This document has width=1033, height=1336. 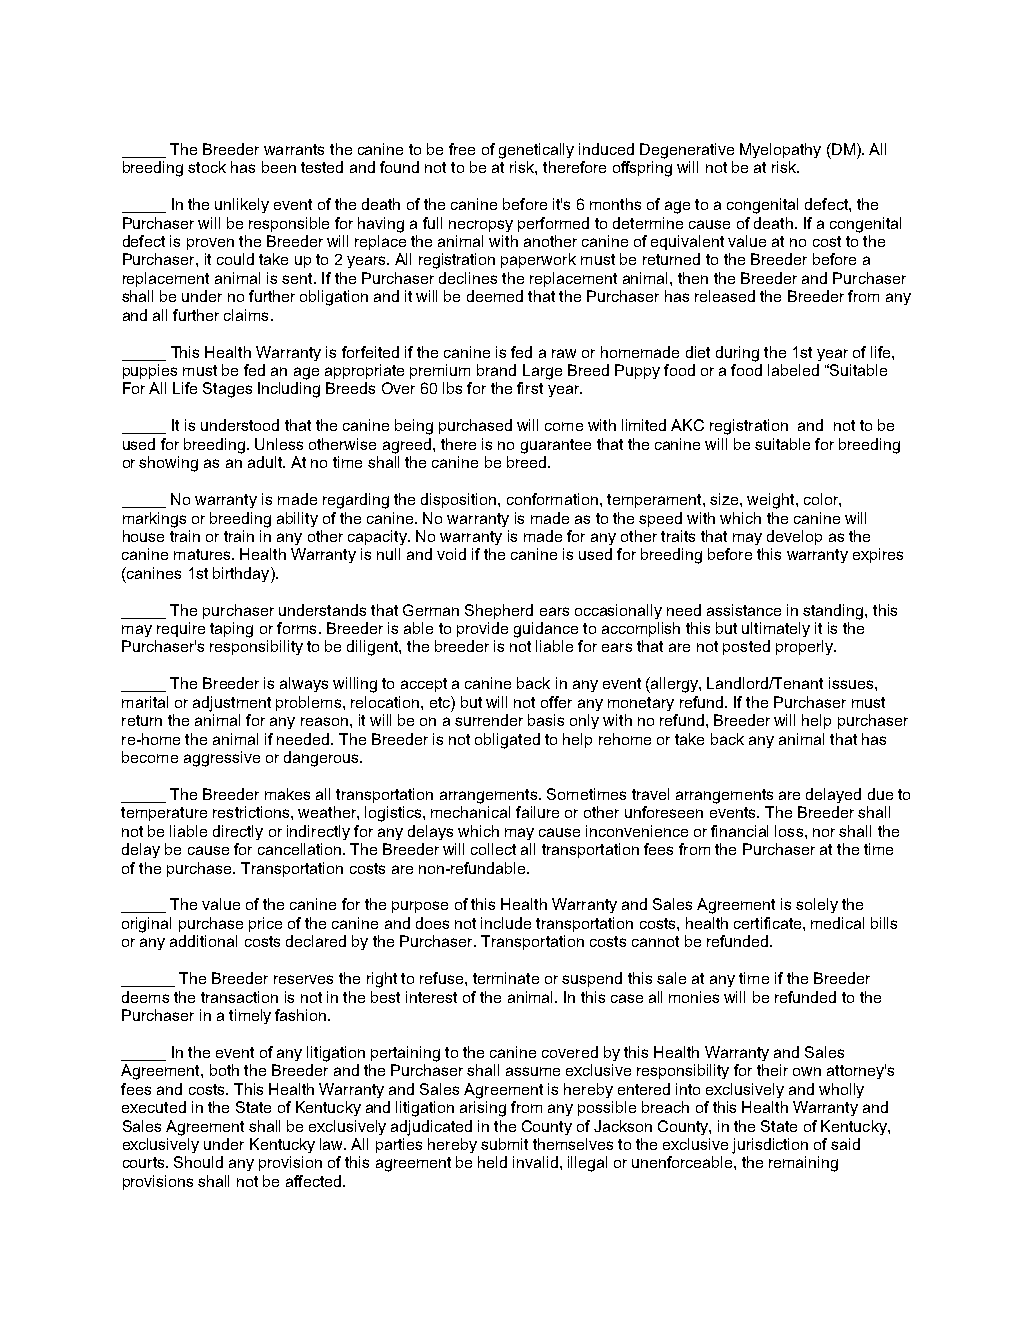 What do you see at coordinates (687, 151) in the document?
I see `Degenerative` at bounding box center [687, 151].
